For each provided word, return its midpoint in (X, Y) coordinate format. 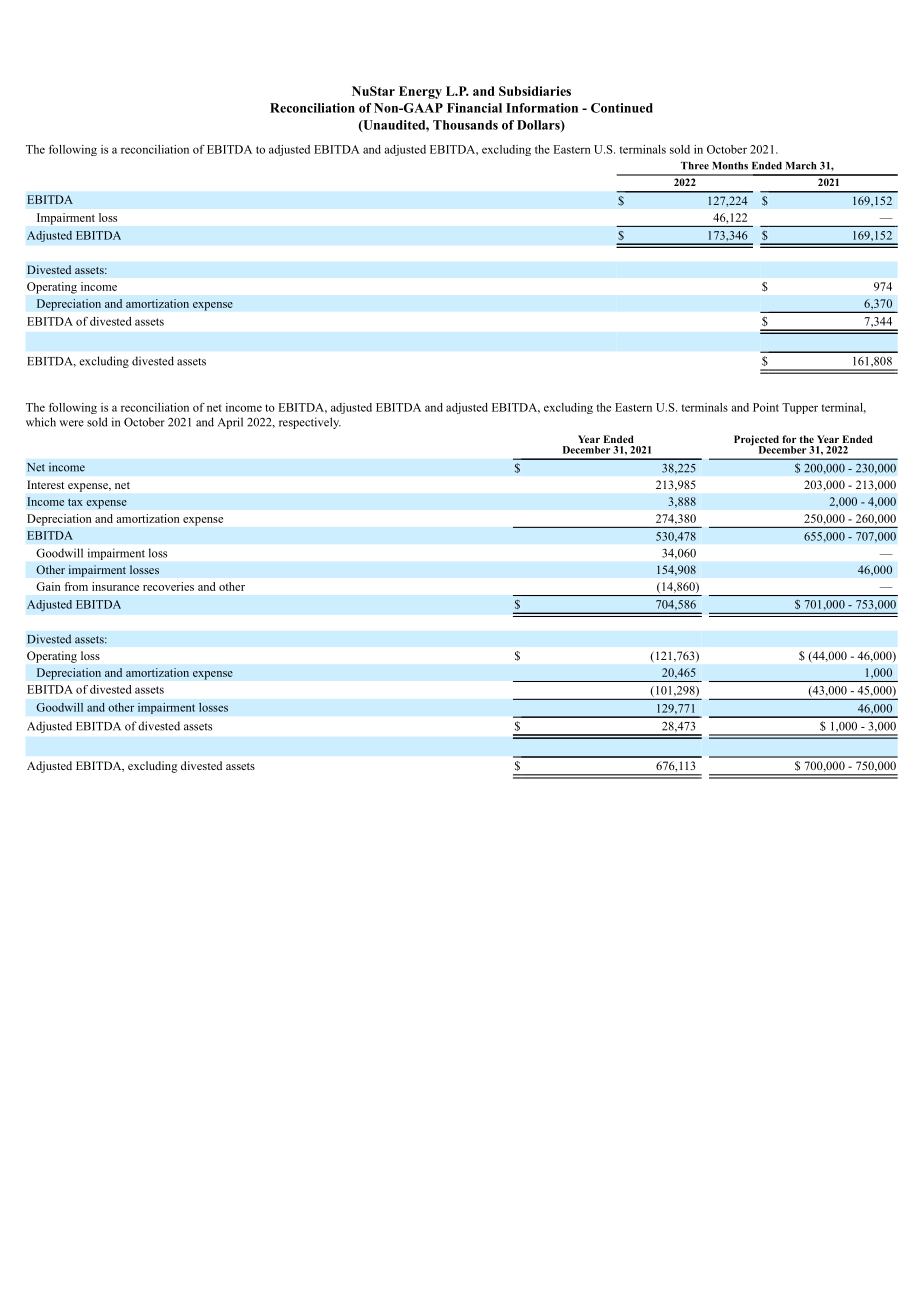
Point (766, 407)
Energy (420, 92)
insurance (115, 586)
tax (75, 502)
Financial (474, 108)
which (41, 422)
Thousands (465, 125)
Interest (45, 484)
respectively (310, 423)
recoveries (168, 586)
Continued (622, 108)
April (230, 423)
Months (730, 166)
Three (695, 166)
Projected (756, 441)
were (71, 423)
